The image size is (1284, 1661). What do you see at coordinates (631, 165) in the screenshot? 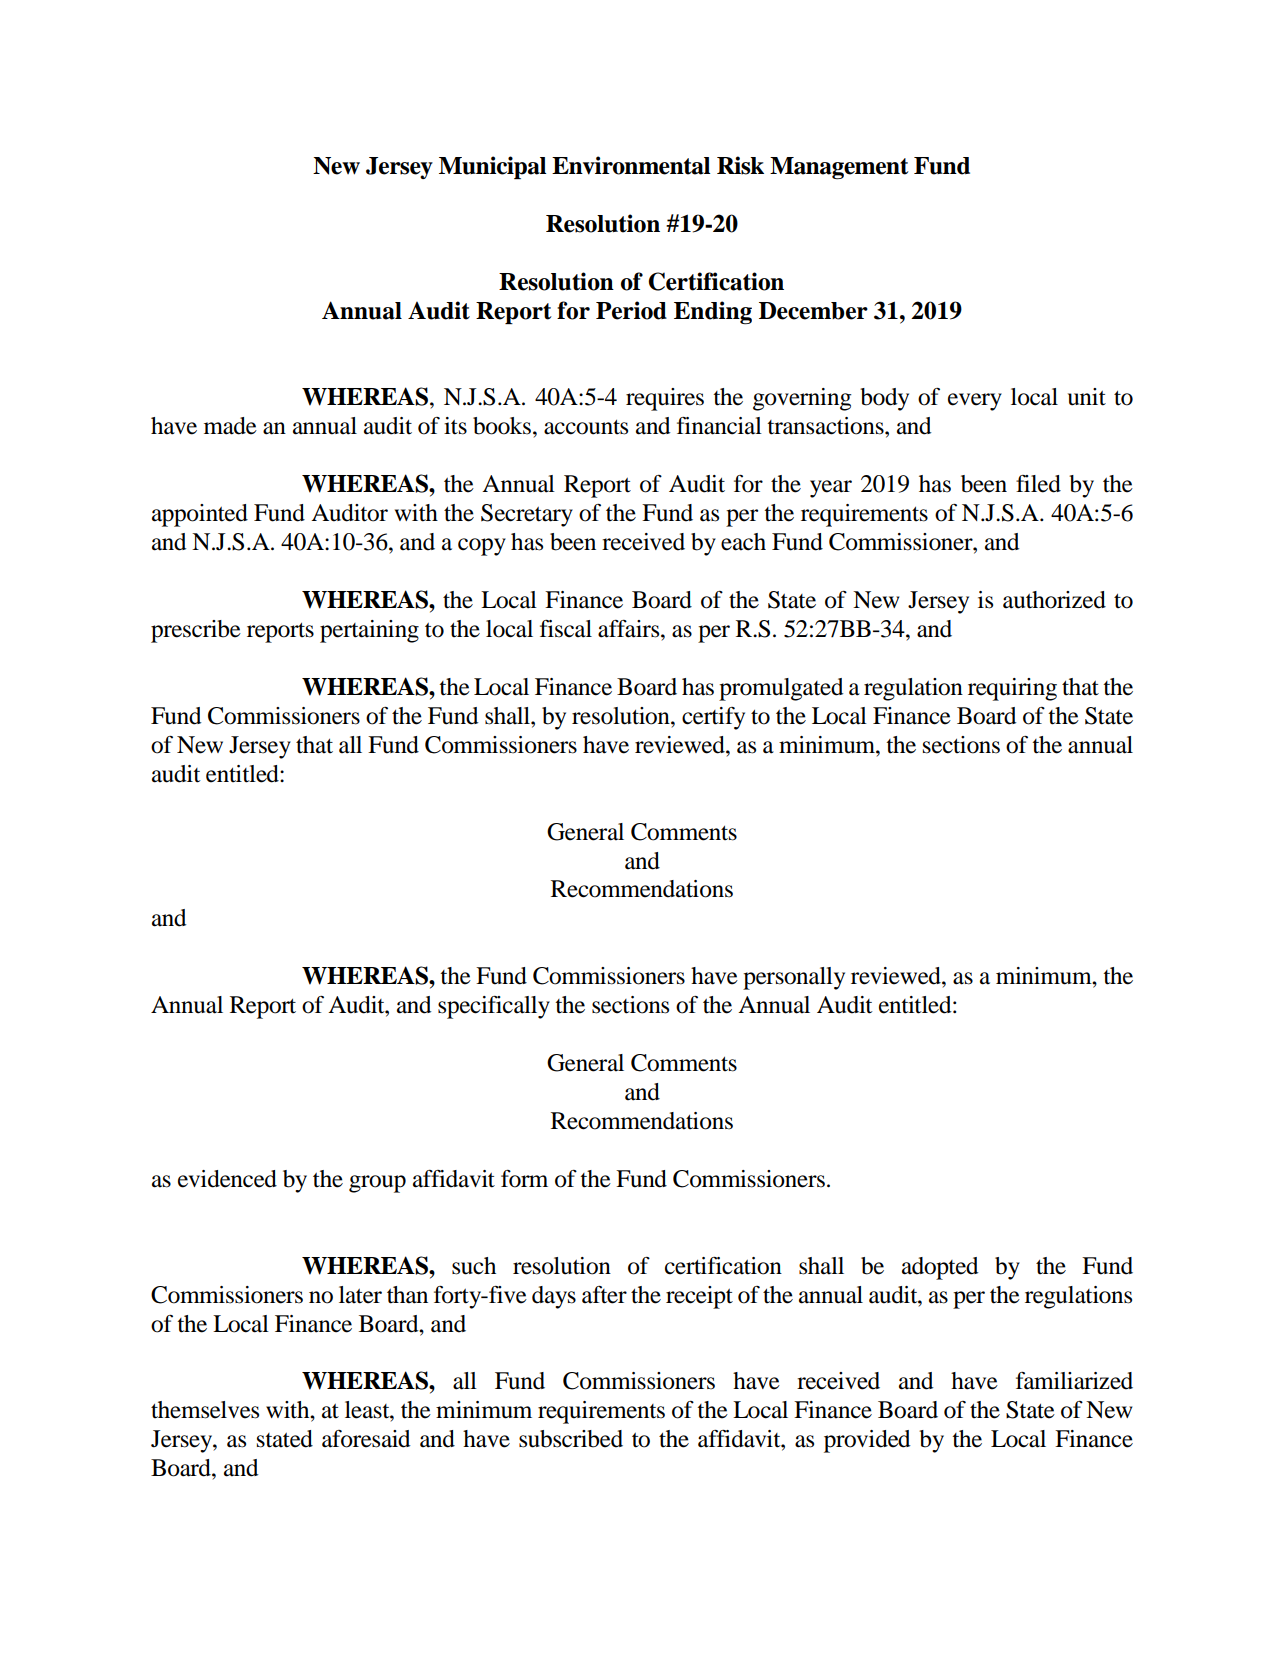
I see `Environmental` at bounding box center [631, 165].
